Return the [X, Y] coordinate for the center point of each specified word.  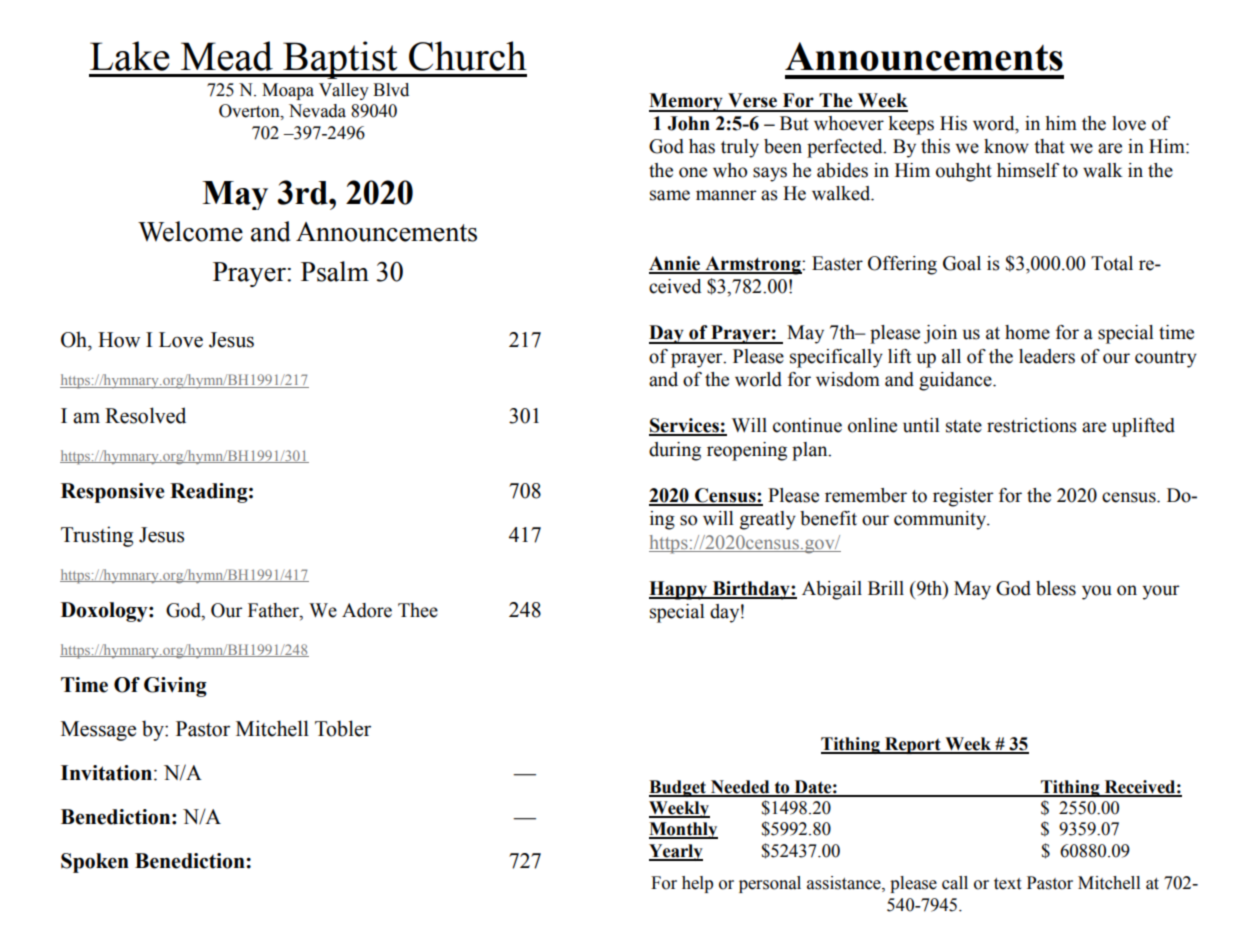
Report [913, 745]
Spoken [95, 863]
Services [685, 426]
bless [1056, 588]
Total [1112, 263]
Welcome [190, 231]
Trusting [97, 536]
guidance [956, 381]
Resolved [145, 415]
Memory [687, 102]
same [670, 195]
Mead [227, 56]
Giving [175, 687]
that [1049, 146]
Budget [678, 788]
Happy [679, 590]
